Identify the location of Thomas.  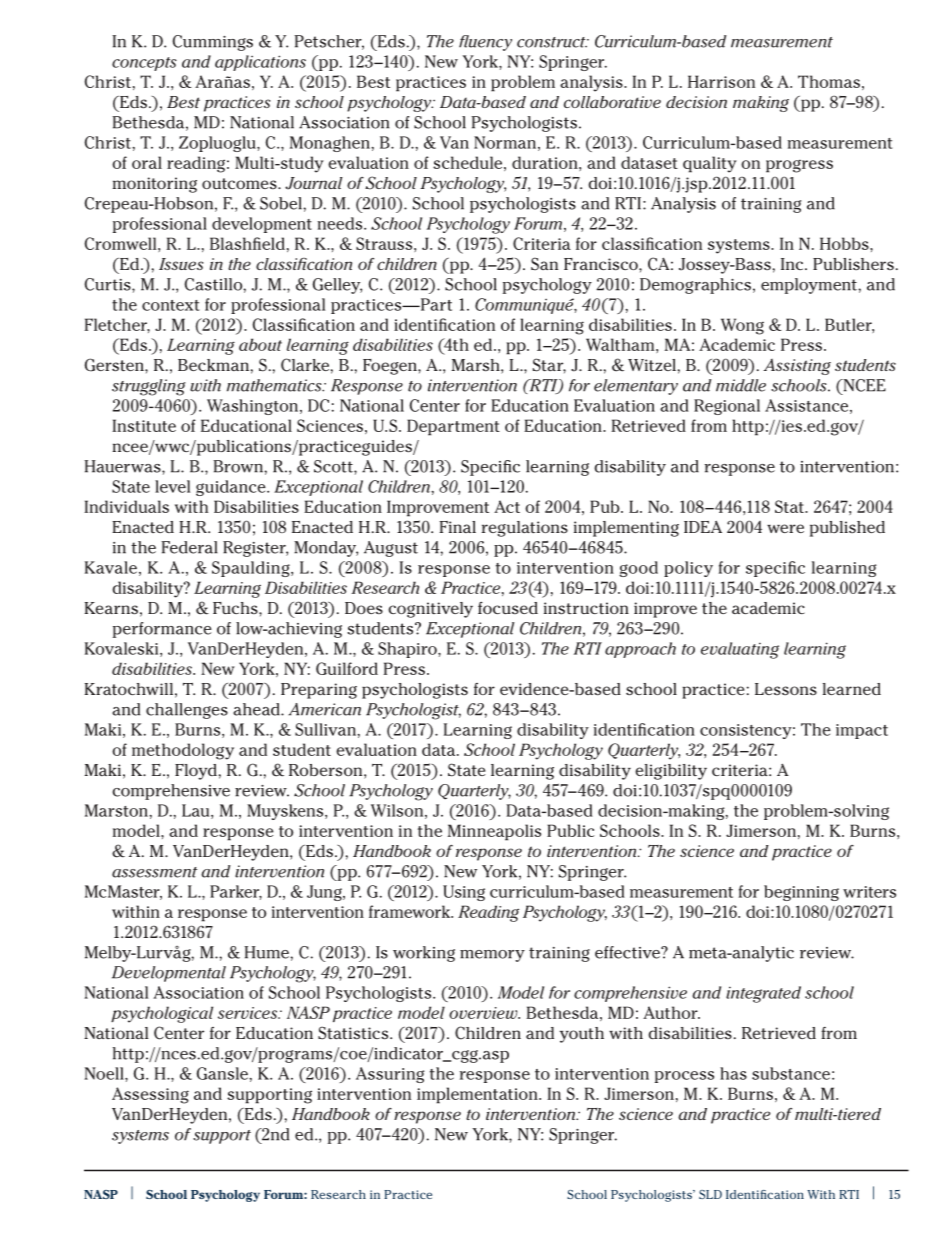
(829, 81).
